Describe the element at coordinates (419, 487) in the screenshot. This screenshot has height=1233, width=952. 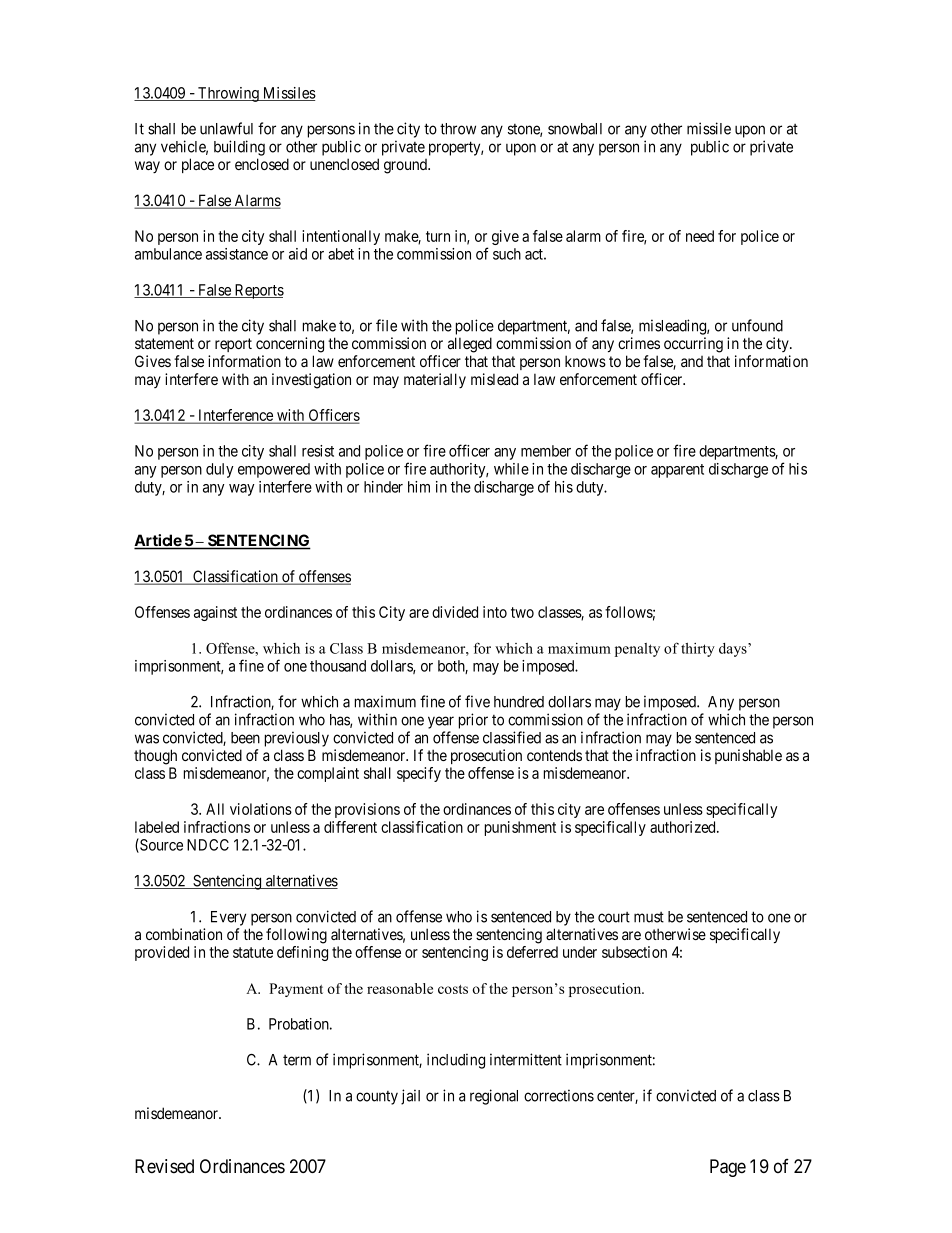
I see `him` at that location.
